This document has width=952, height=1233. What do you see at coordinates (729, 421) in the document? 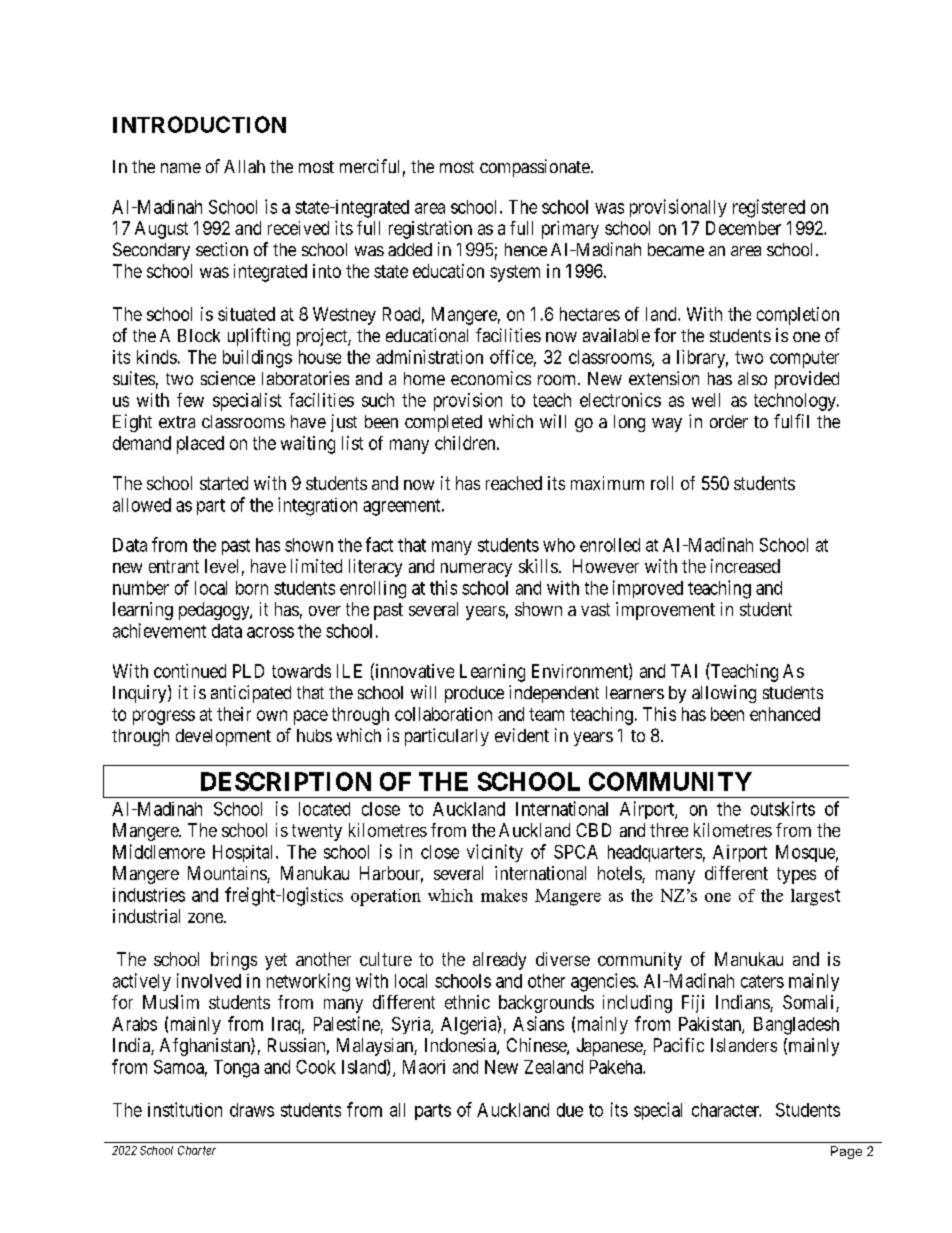
I see `order` at bounding box center [729, 421].
